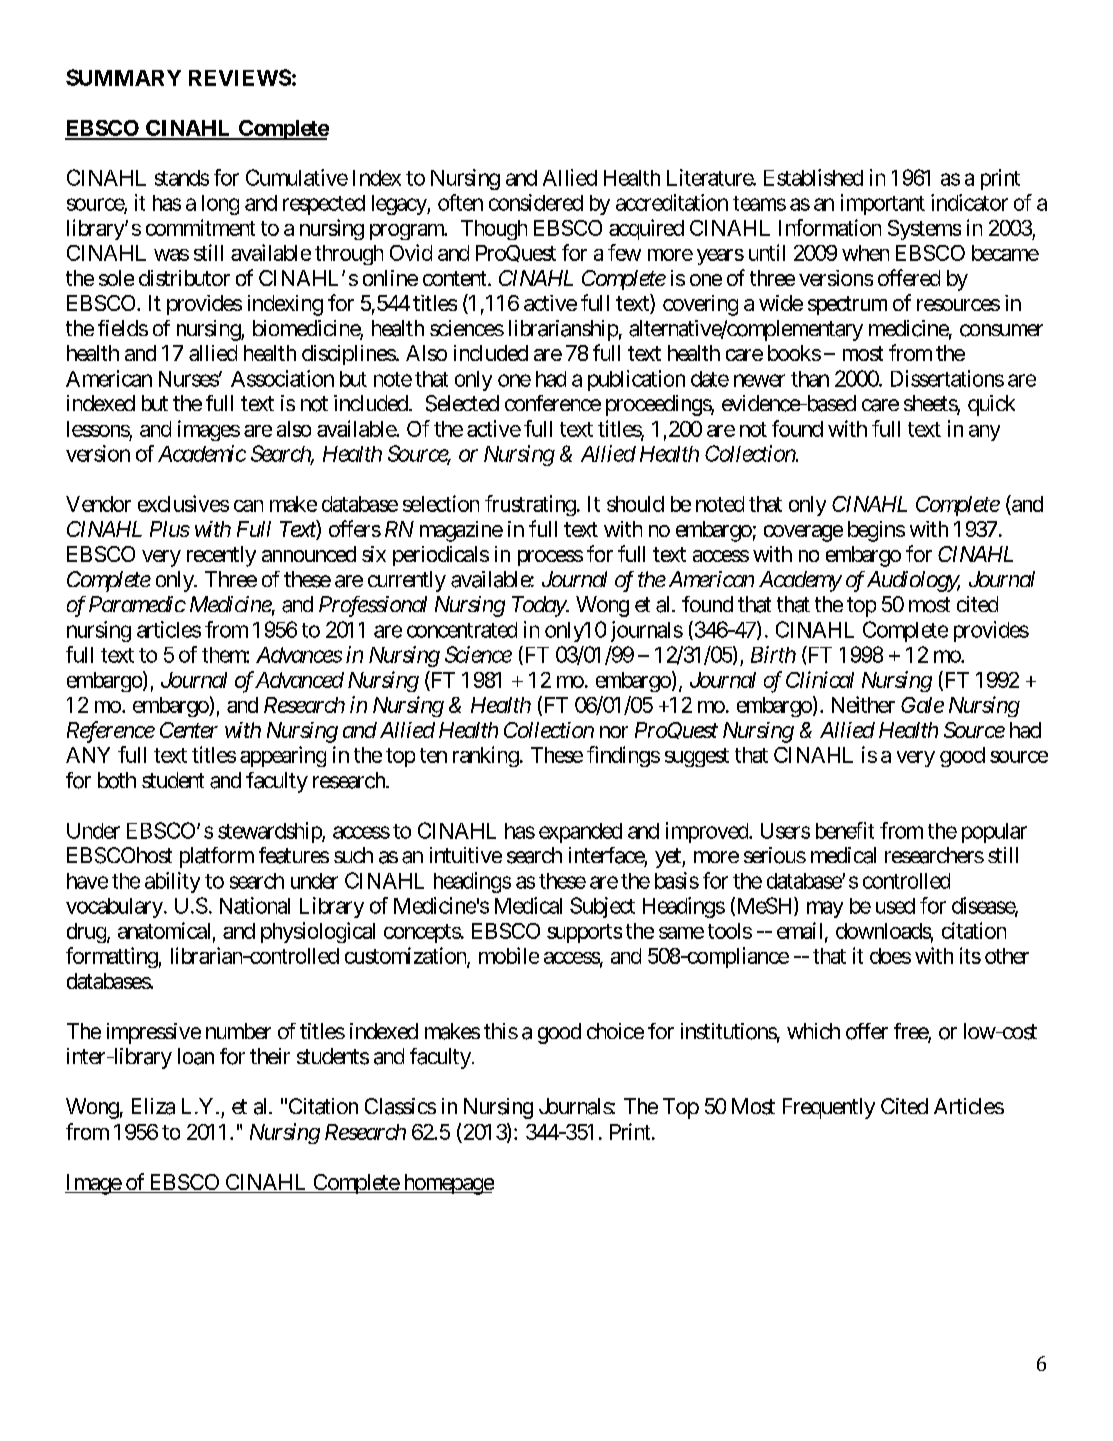 The height and width of the screenshot is (1441, 1113). I want to click on Established, so click(813, 177).
